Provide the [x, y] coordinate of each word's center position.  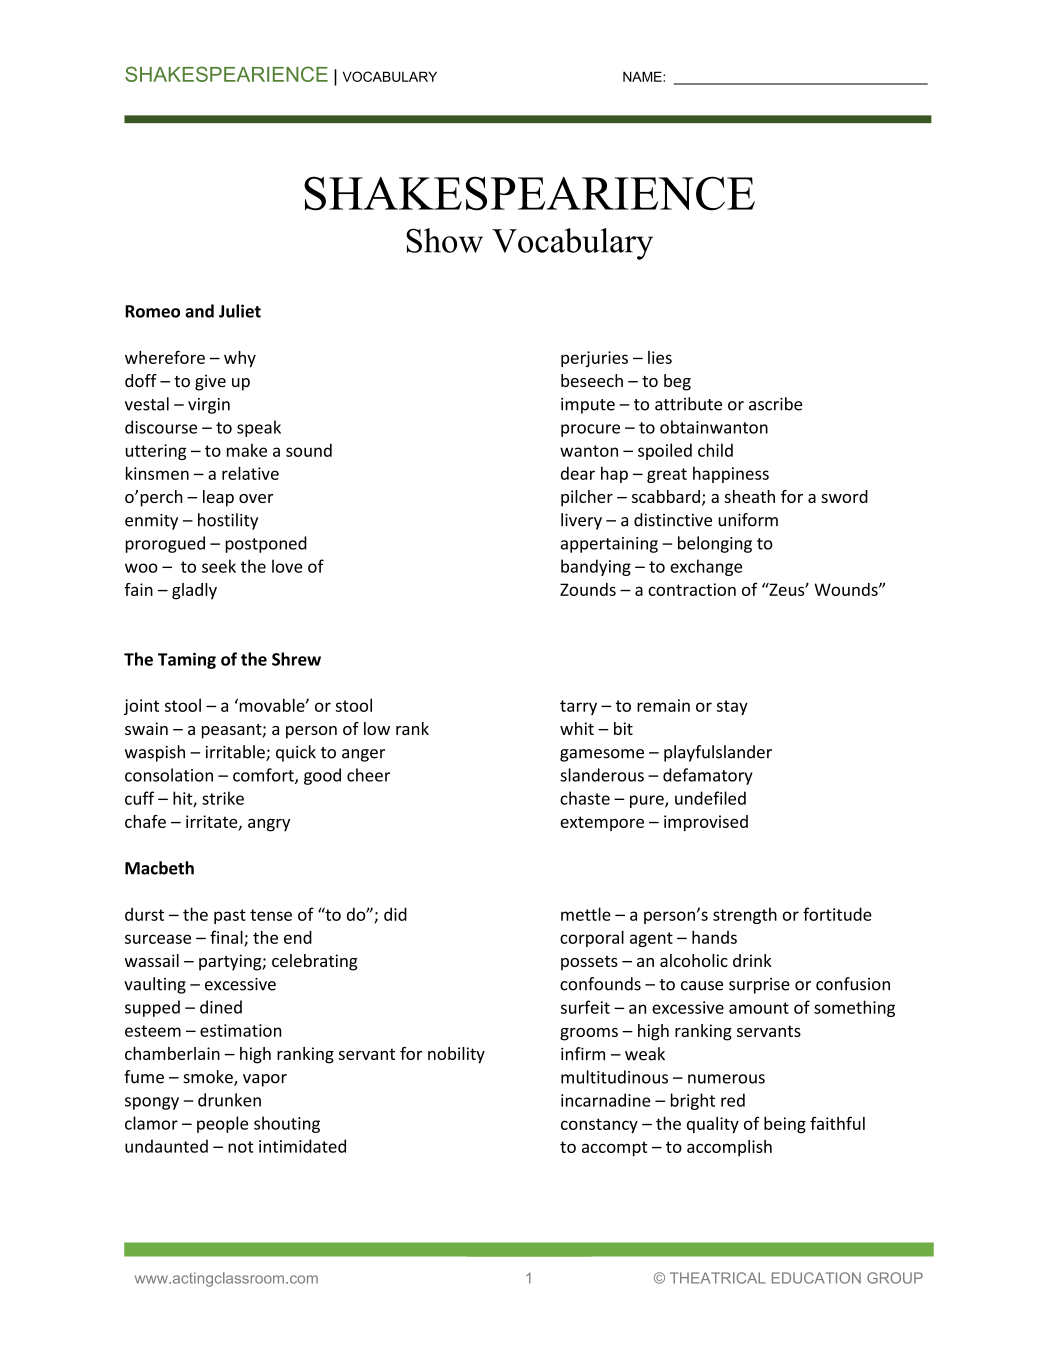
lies [660, 357]
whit [577, 728]
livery [581, 521]
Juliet [240, 311]
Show [444, 240]
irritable [236, 753]
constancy [599, 1125]
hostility [228, 521]
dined [221, 1007]
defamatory [708, 776]
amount [759, 1008]
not [240, 1147]
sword [844, 496]
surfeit [585, 1007]
